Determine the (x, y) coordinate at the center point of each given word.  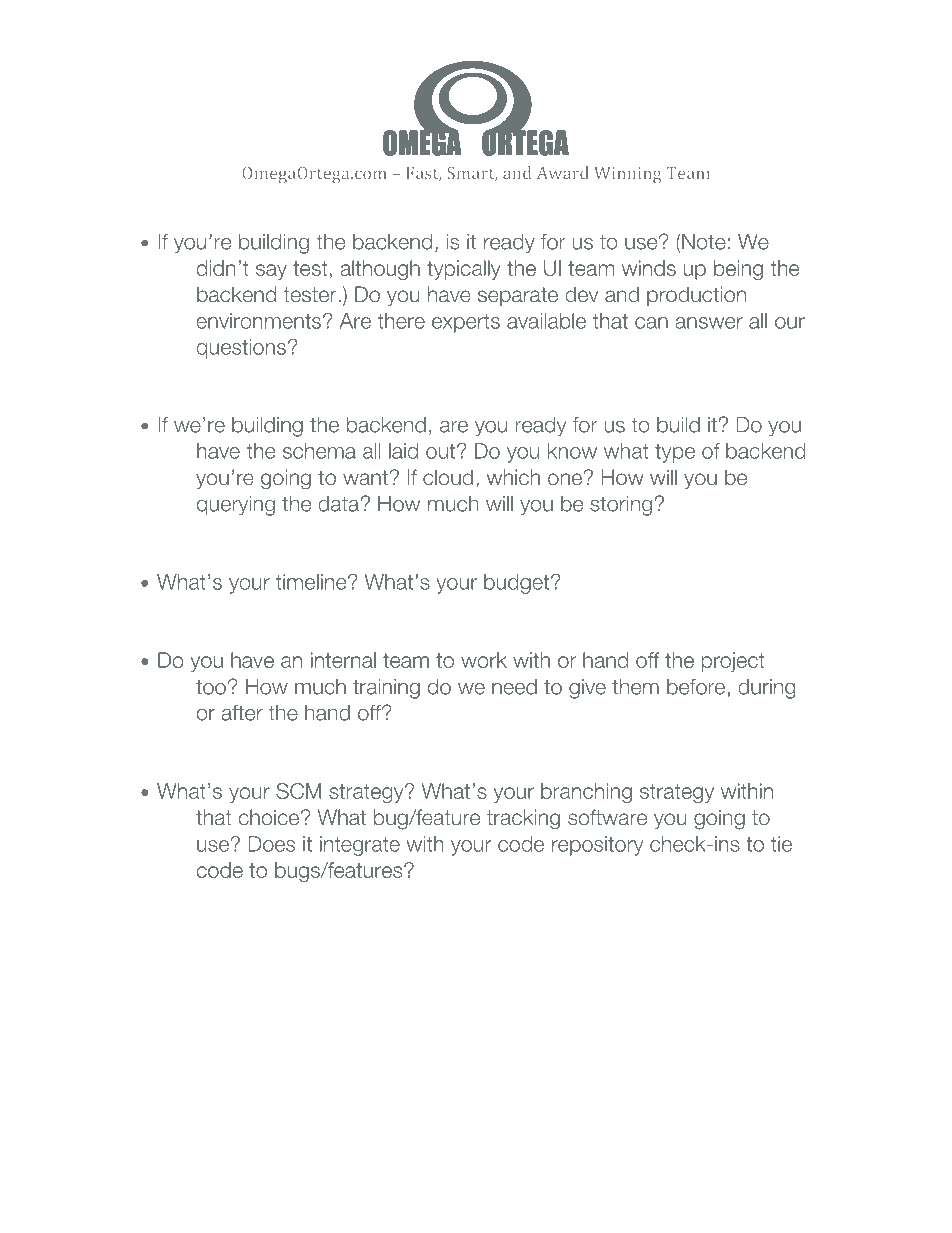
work (484, 660)
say (271, 272)
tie (781, 844)
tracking (523, 819)
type (675, 453)
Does (272, 844)
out (442, 451)
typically (464, 270)
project (733, 662)
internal (343, 660)
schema (319, 451)
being (738, 270)
